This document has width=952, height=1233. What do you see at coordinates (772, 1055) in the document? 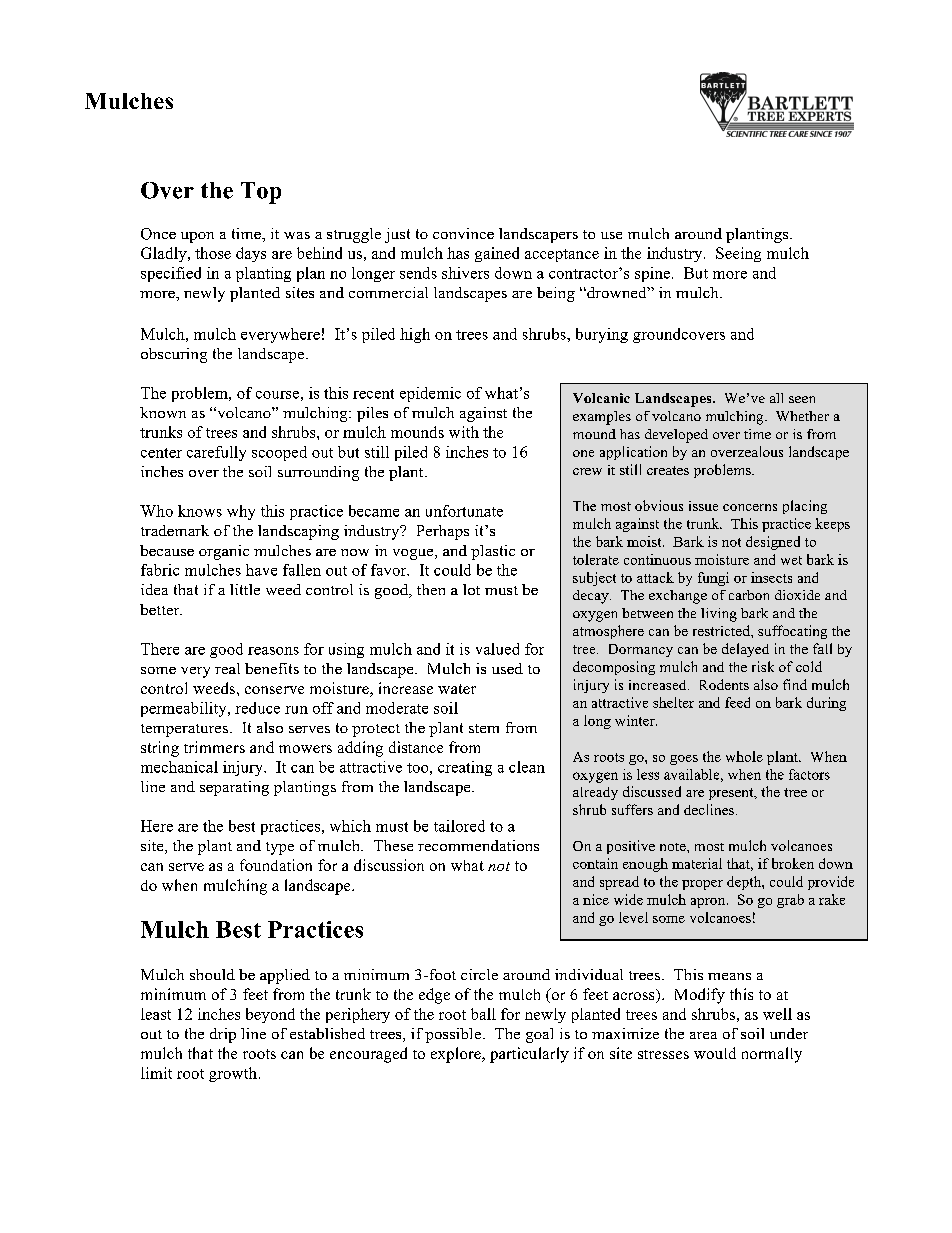
I see `normally` at bounding box center [772, 1055].
